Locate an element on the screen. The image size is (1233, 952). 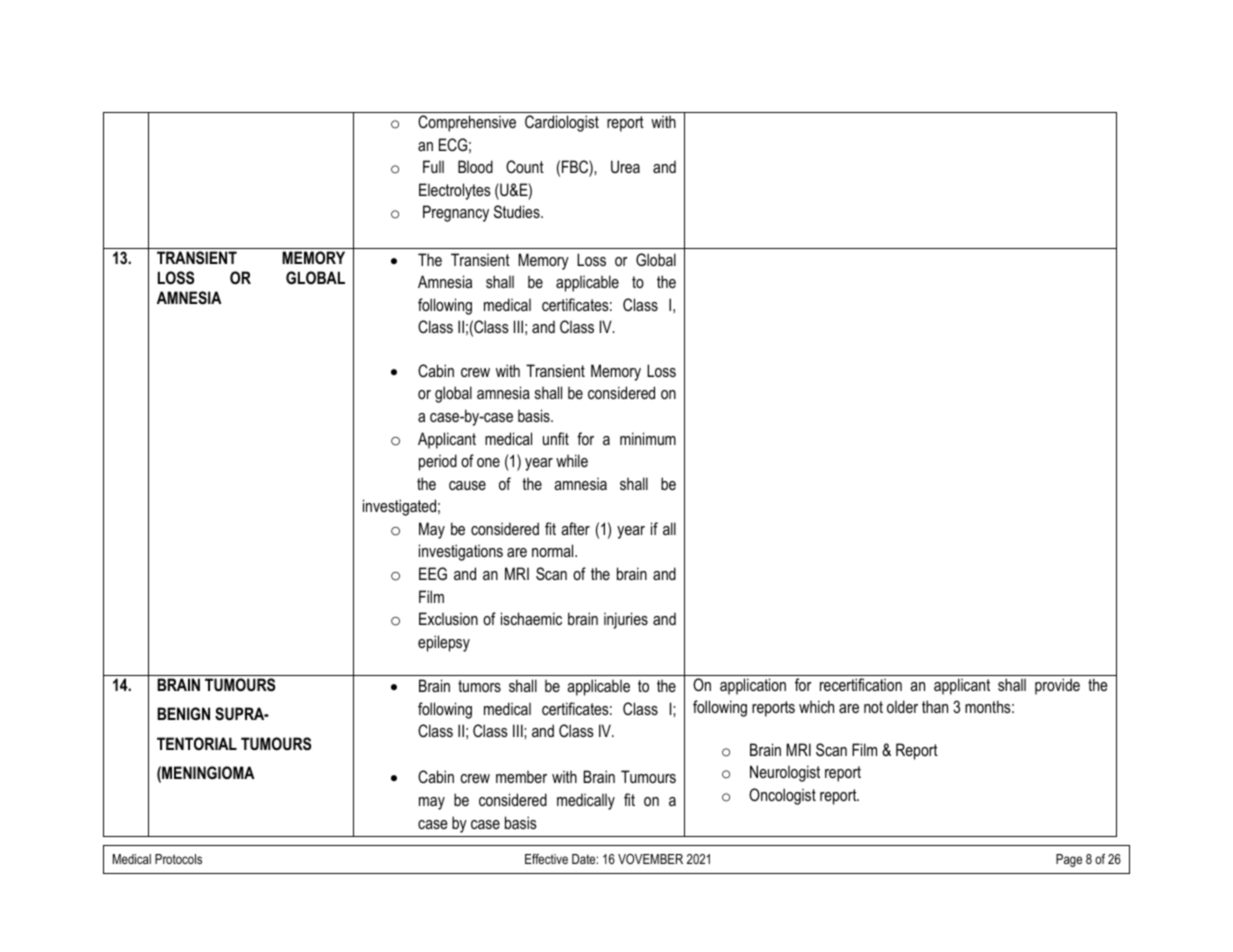
minimum is located at coordinates (648, 438).
